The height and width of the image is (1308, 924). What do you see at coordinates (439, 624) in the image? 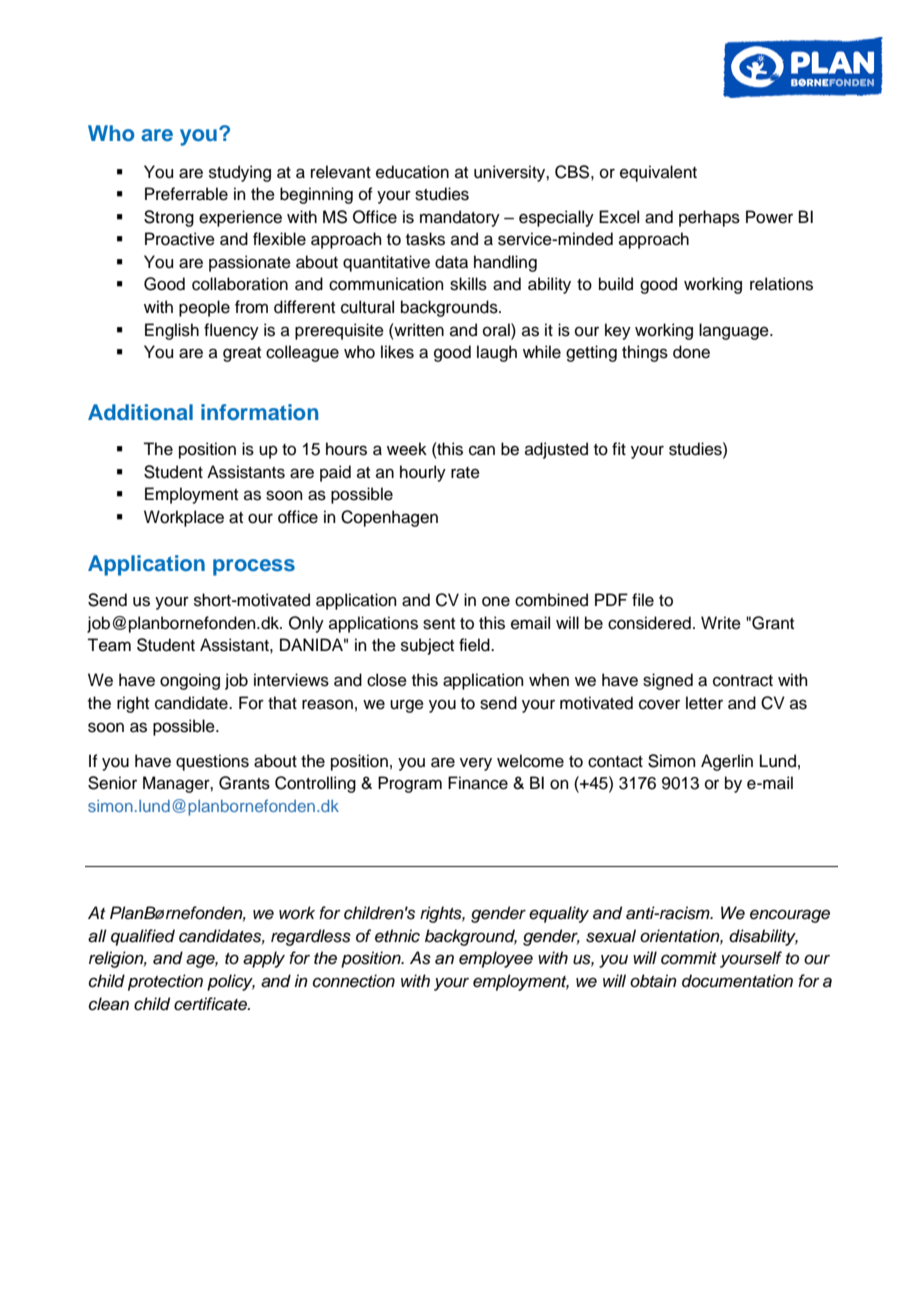
I see `sent` at bounding box center [439, 624].
